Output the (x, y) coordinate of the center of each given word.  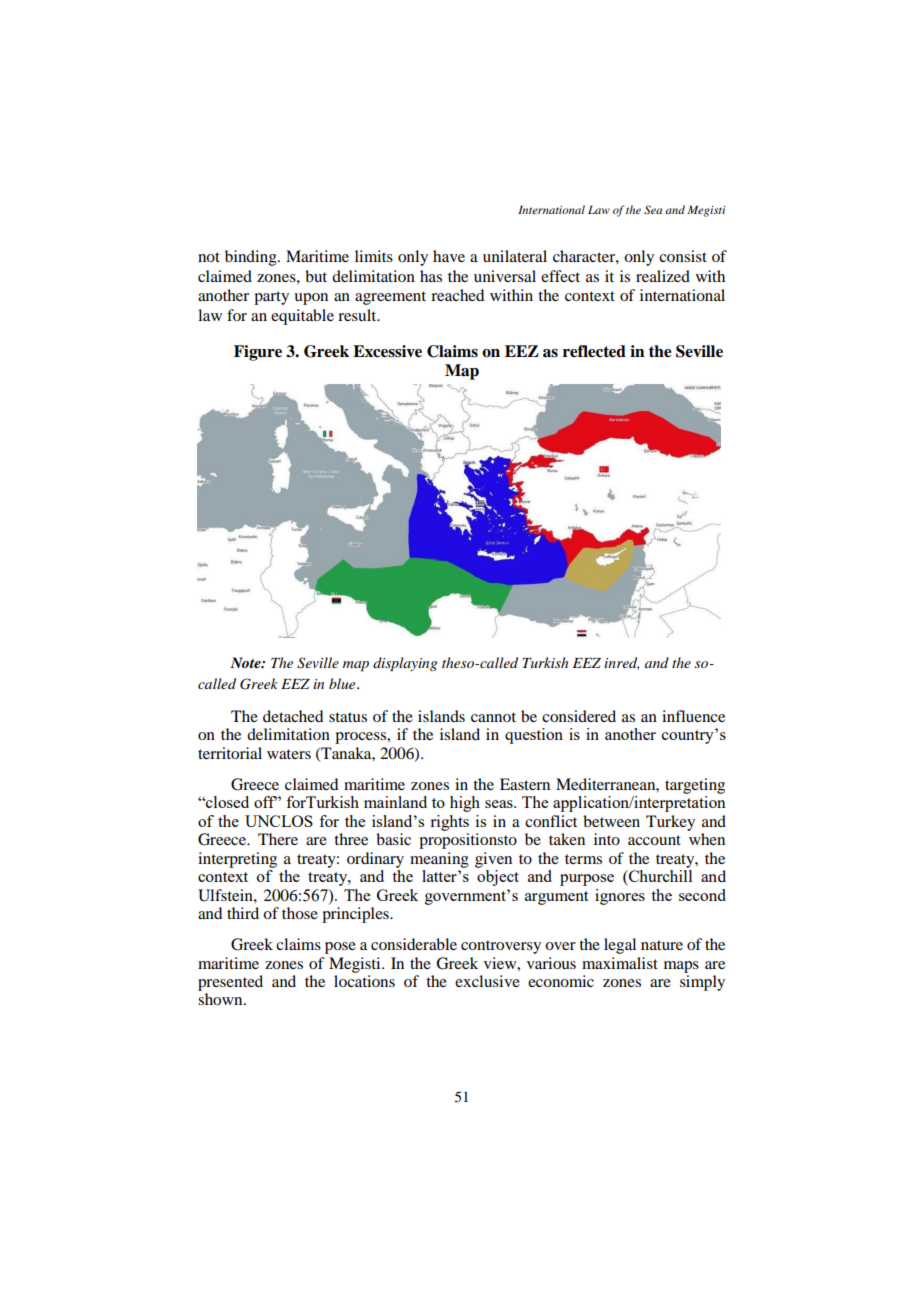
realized (663, 276)
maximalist (620, 963)
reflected (594, 351)
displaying (405, 664)
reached (457, 295)
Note (246, 662)
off (265, 802)
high (465, 804)
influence (693, 716)
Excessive (387, 351)
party (271, 298)
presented (230, 983)
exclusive (487, 981)
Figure (258, 353)
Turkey (670, 823)
